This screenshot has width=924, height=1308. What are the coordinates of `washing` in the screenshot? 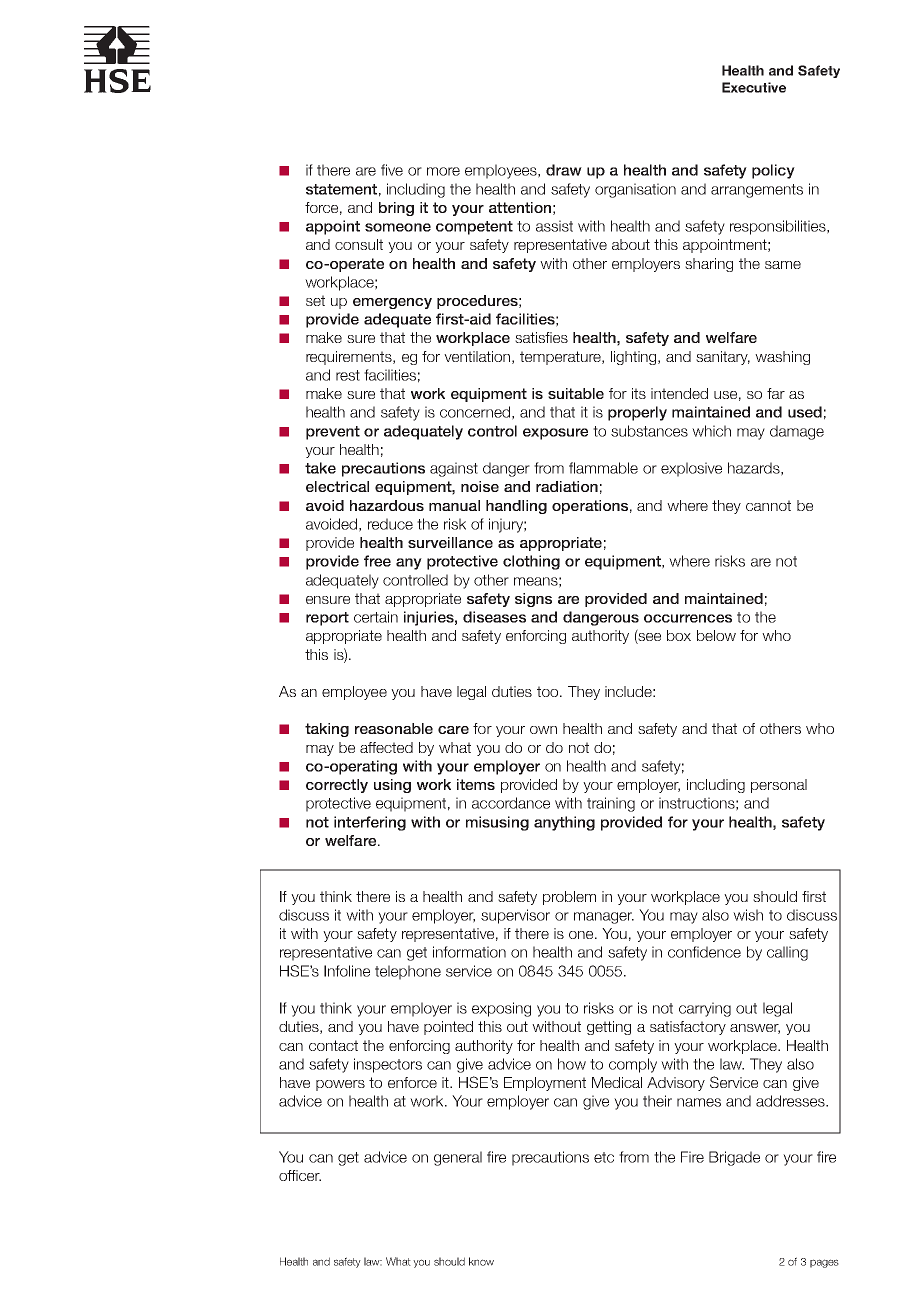 It's located at (782, 358).
